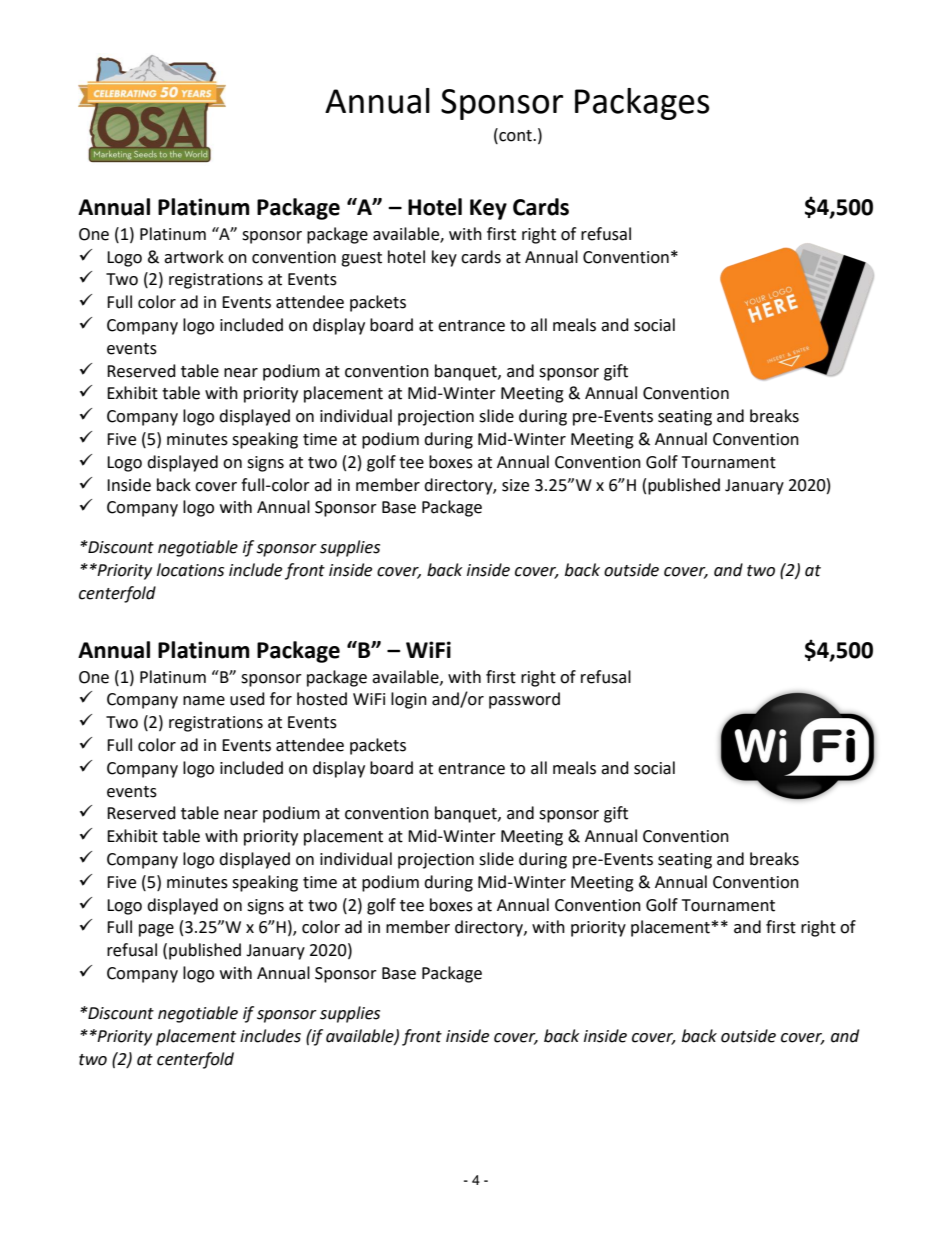 Image resolution: width=952 pixels, height=1233 pixels. What do you see at coordinates (524, 700) in the image?
I see `password` at bounding box center [524, 700].
